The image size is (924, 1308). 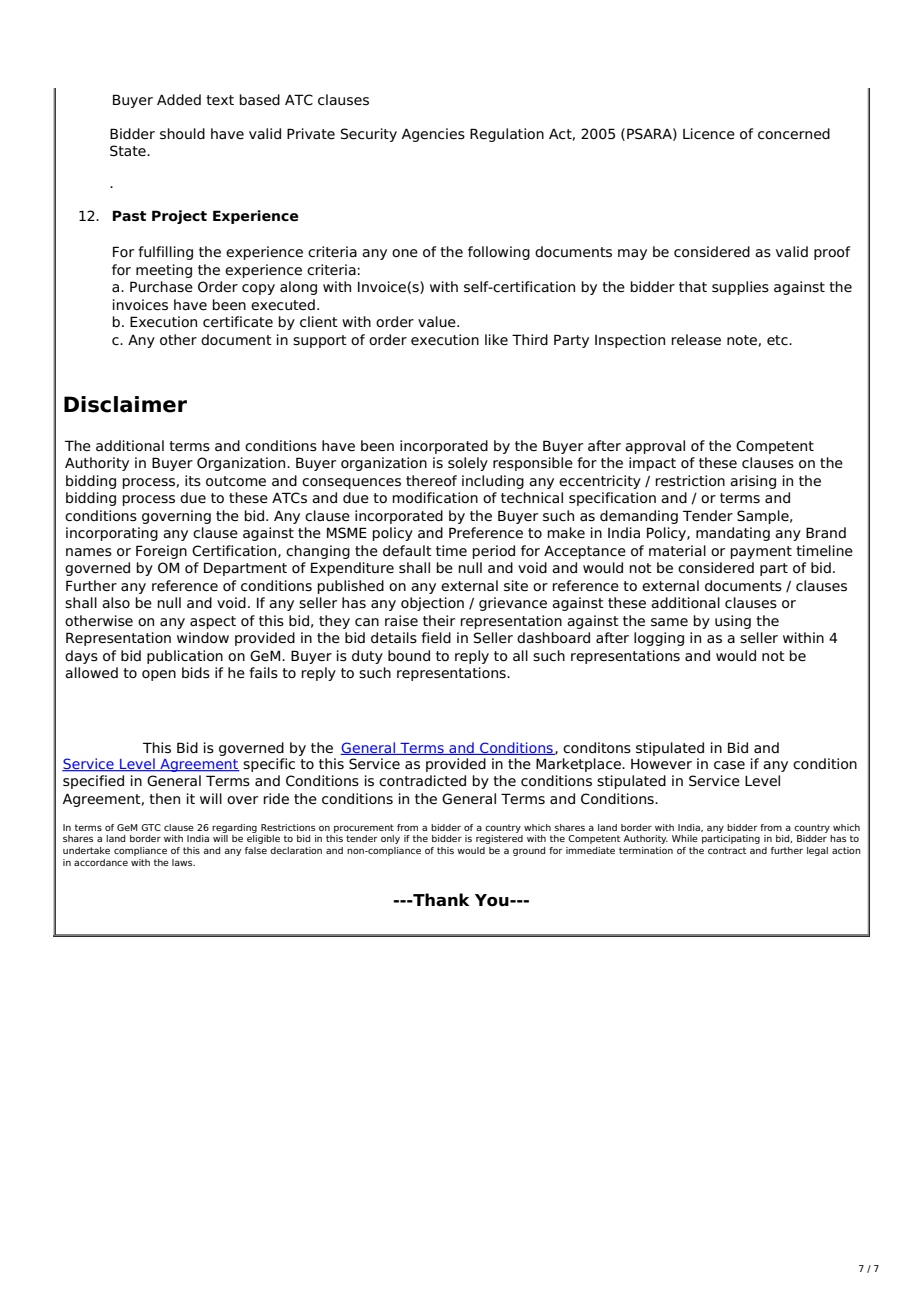 What do you see at coordinates (433, 135) in the screenshot?
I see `Agencies` at bounding box center [433, 135].
